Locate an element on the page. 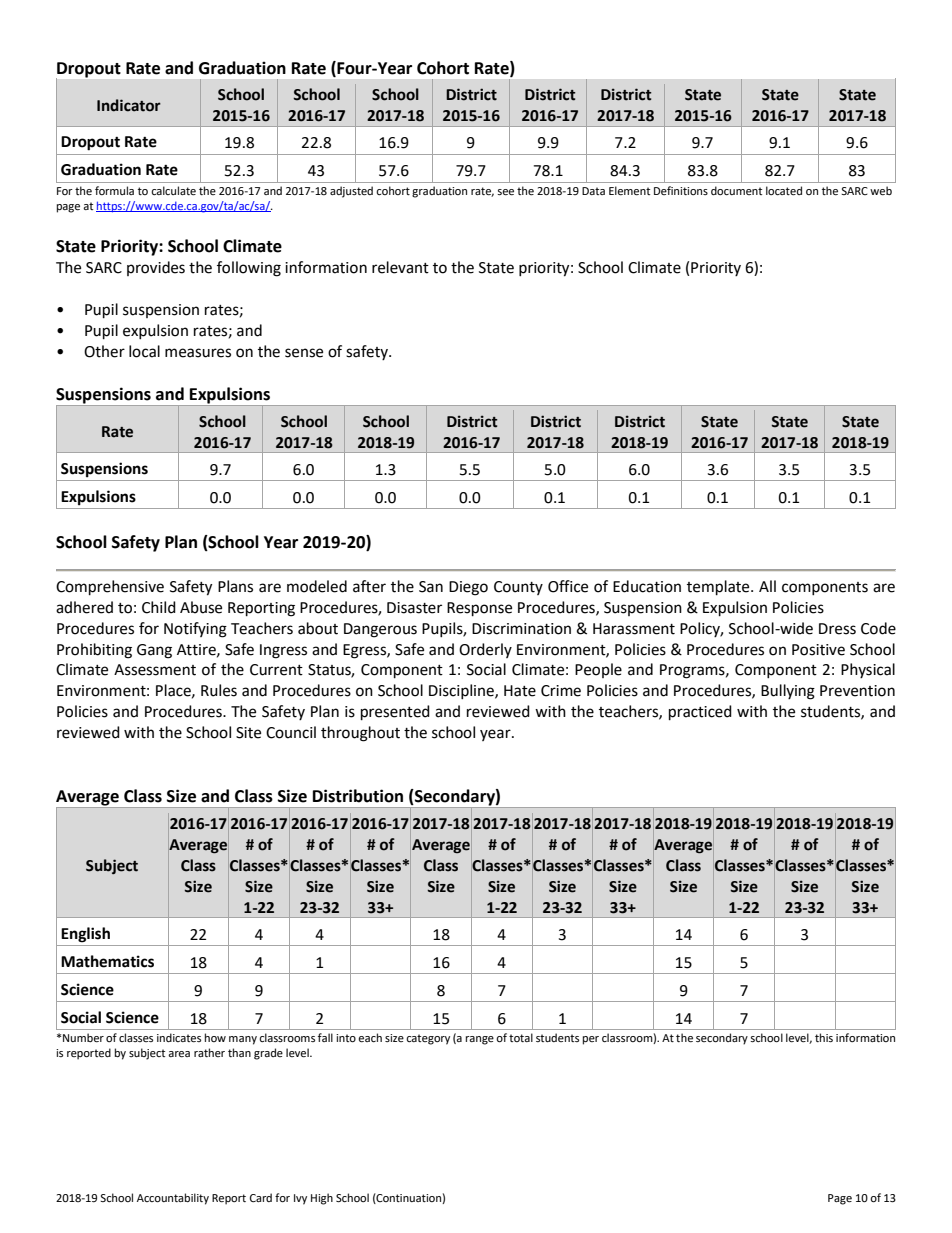  Site is located at coordinates (248, 733).
